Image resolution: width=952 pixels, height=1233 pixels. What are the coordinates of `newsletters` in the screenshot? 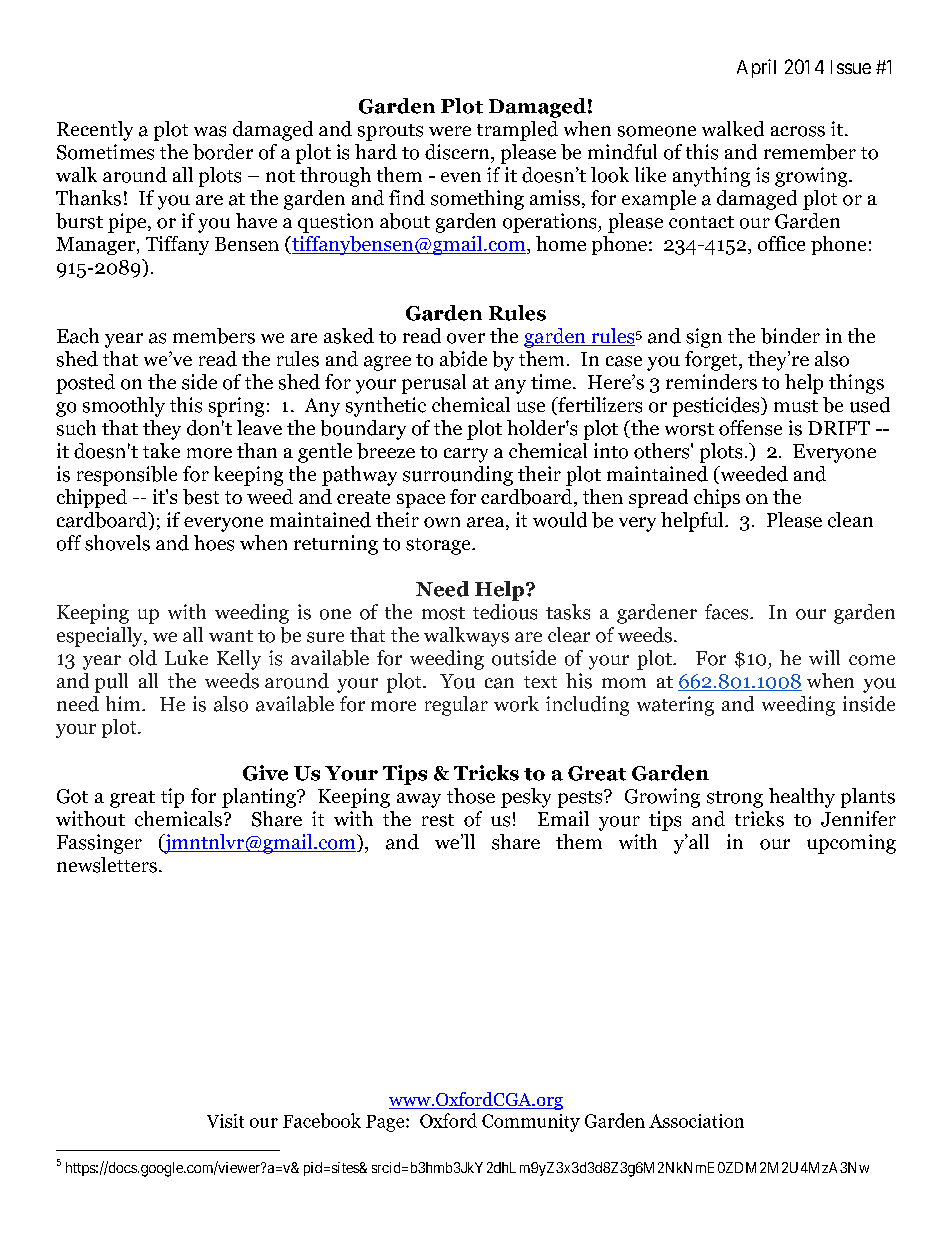 It's located at (107, 865).
